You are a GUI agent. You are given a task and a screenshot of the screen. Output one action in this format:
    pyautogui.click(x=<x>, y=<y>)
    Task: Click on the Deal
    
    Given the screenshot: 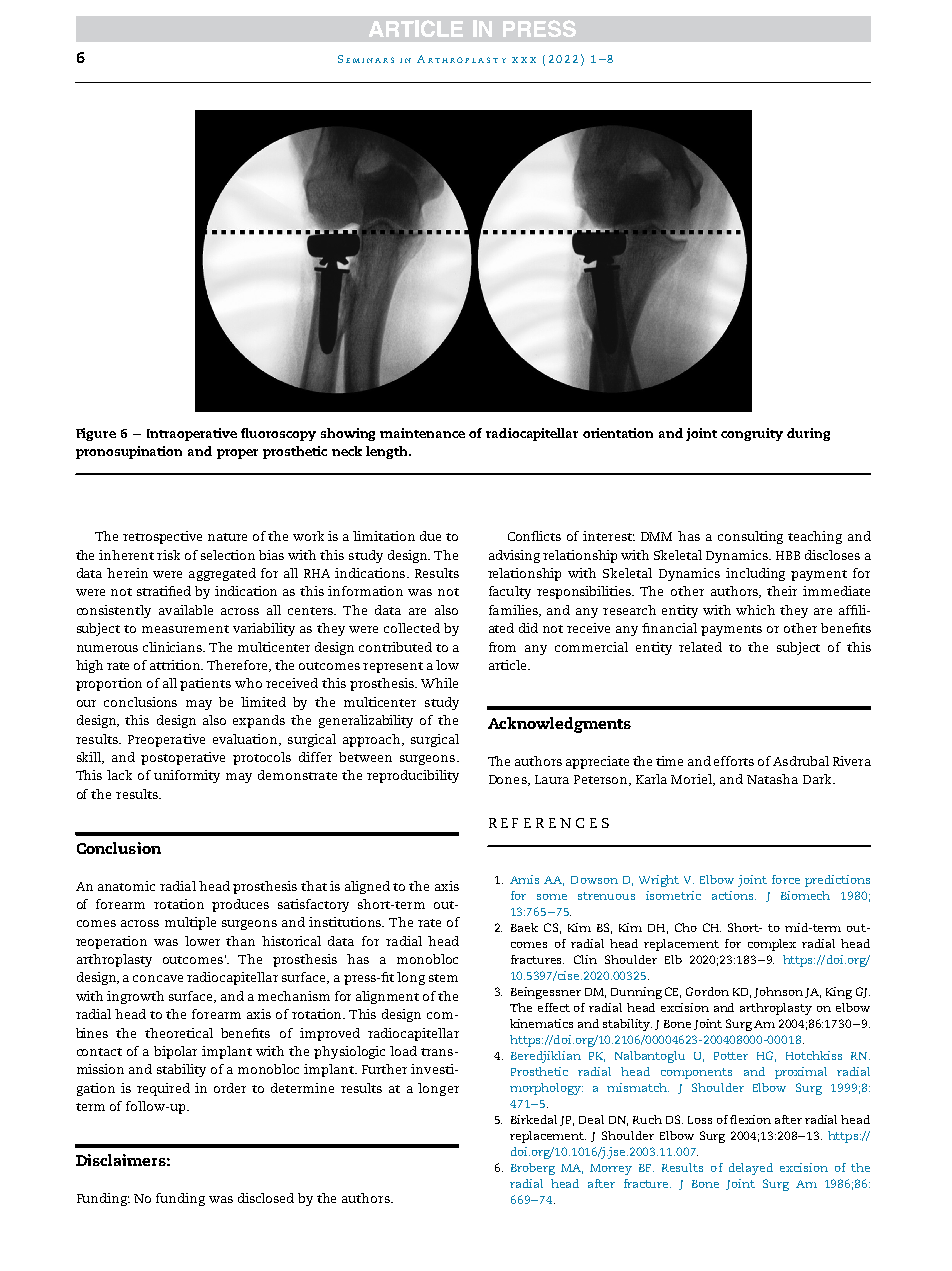 What is the action you would take?
    pyautogui.click(x=591, y=1119)
